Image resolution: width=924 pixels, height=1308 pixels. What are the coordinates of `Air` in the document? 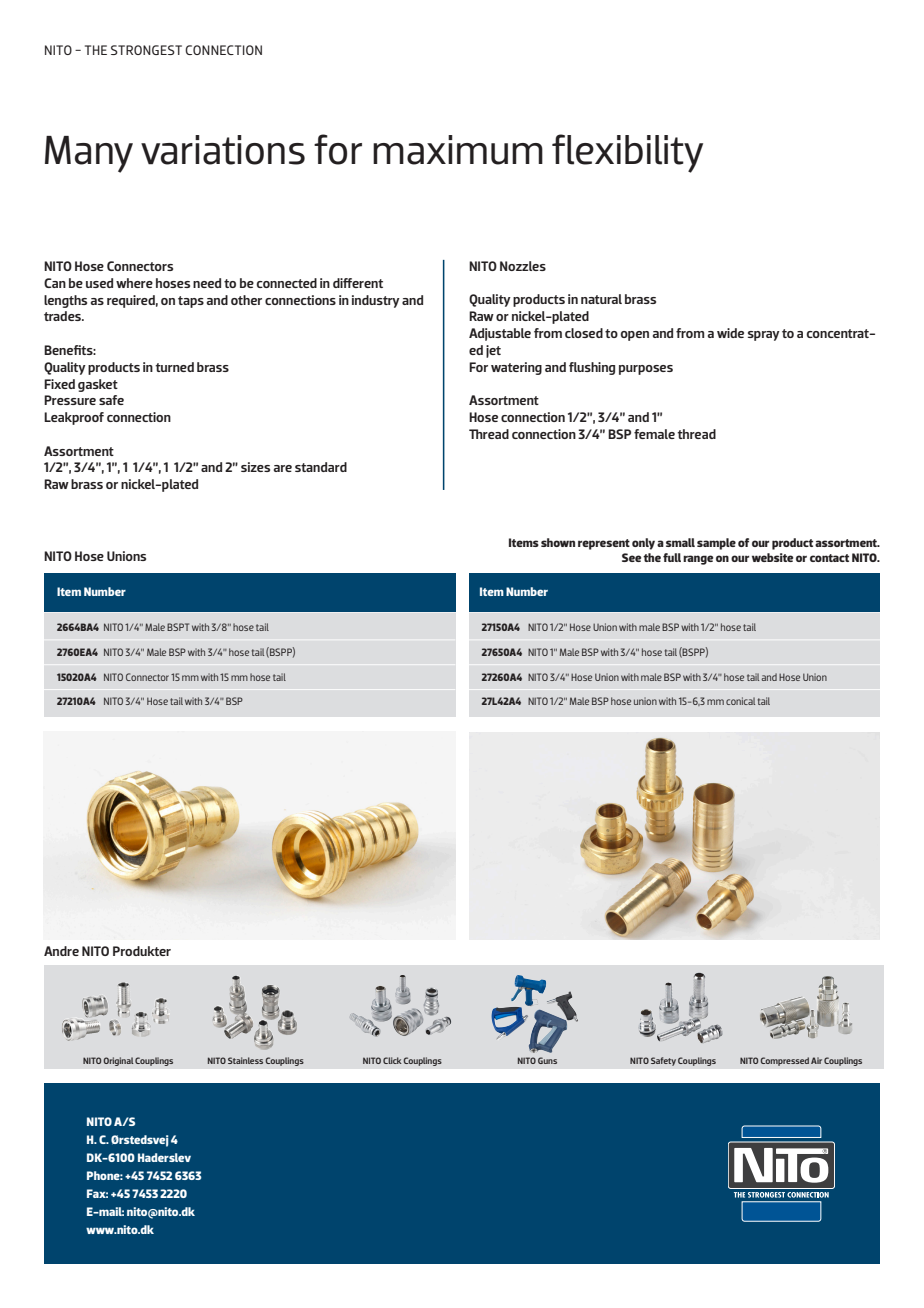 It's located at (816, 1060).
